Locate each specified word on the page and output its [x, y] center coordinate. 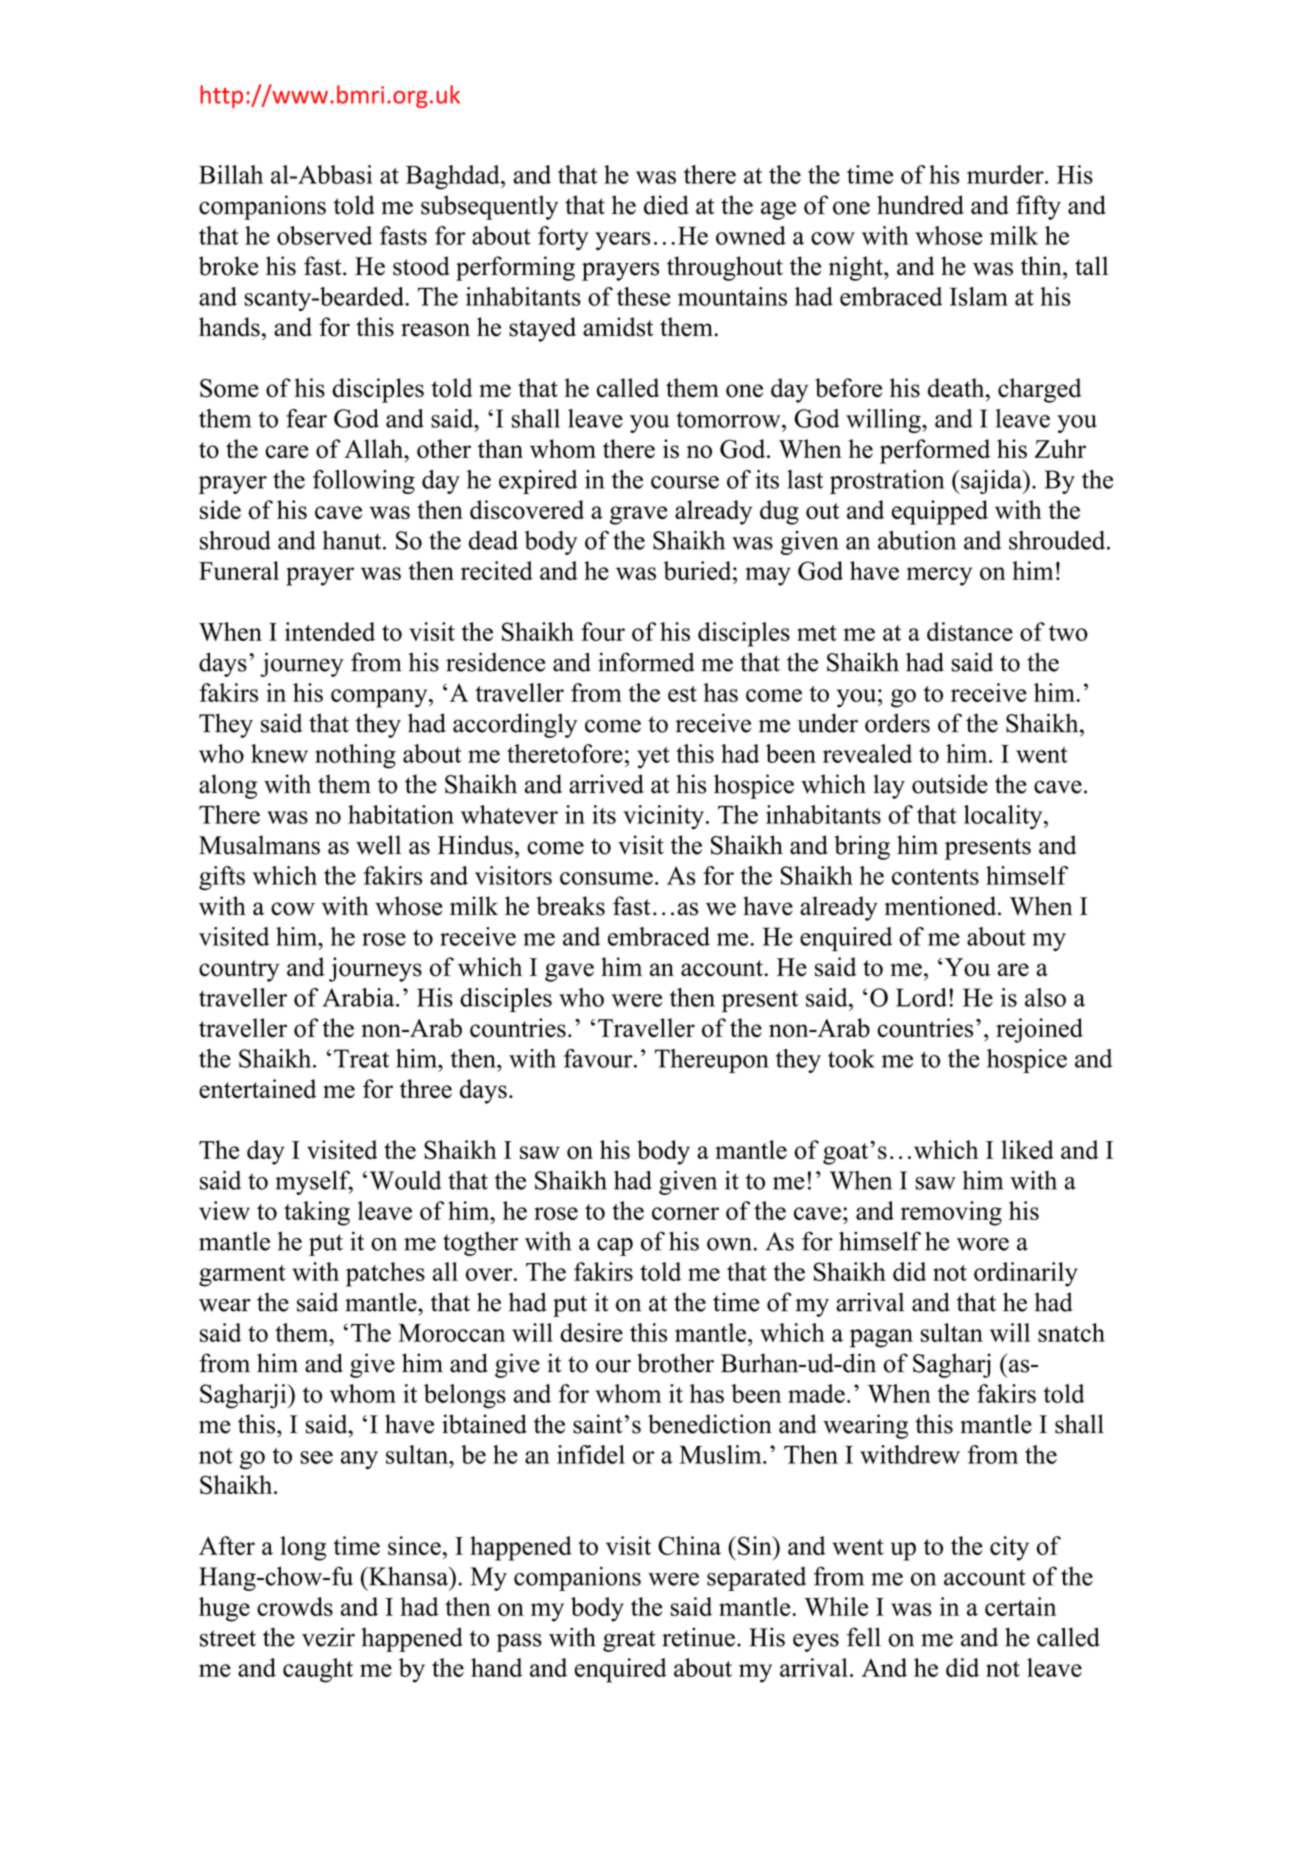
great [629, 1641]
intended [330, 631]
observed [324, 235]
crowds [295, 1606]
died [666, 205]
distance [970, 631]
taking [317, 1213]
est [682, 694]
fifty [1038, 207]
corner [685, 1213]
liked [1027, 1149]
